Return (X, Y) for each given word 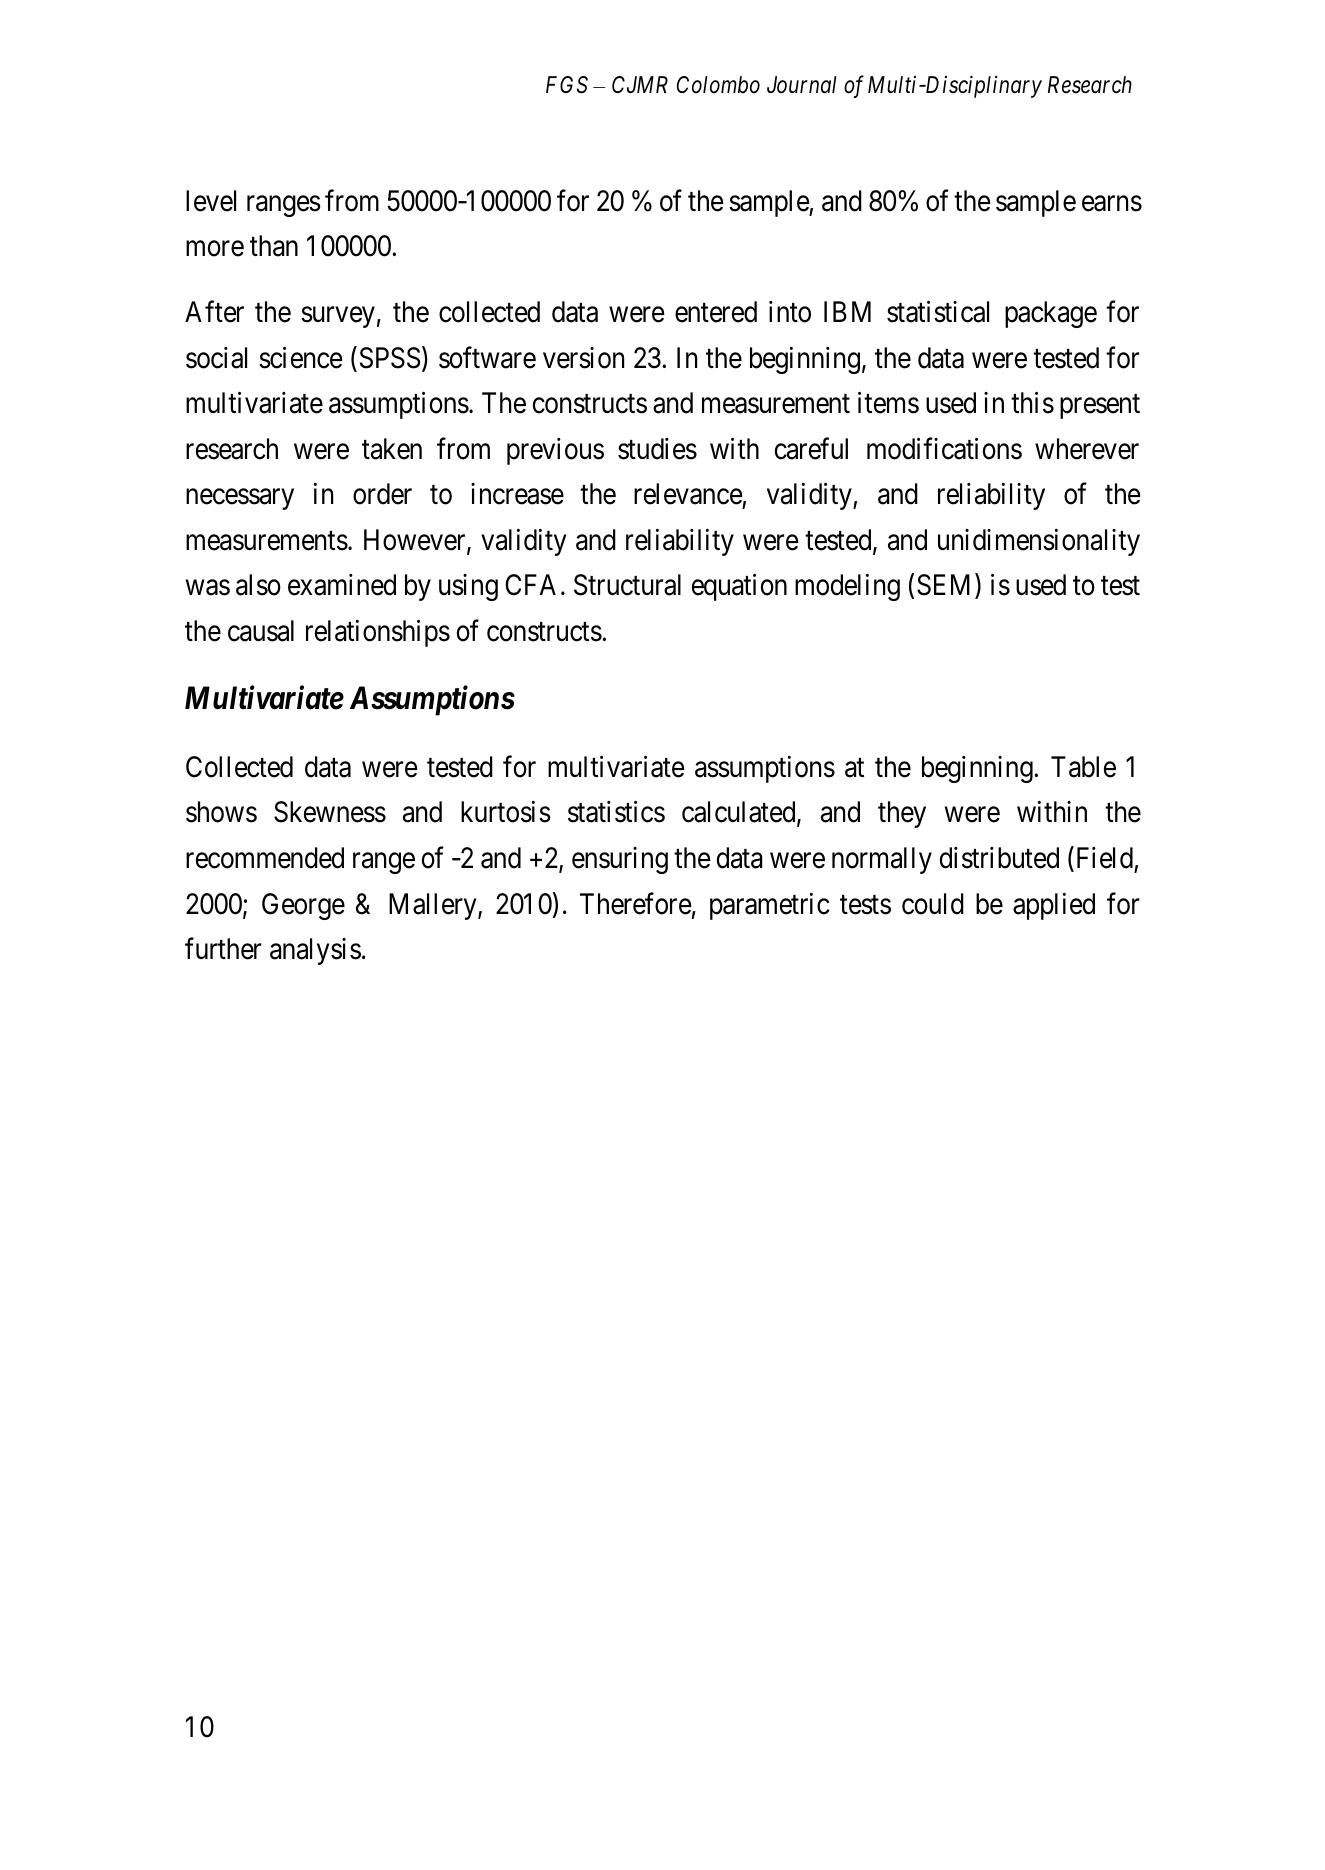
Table (1083, 767)
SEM (946, 586)
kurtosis (506, 812)
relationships (378, 633)
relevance (688, 495)
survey (338, 317)
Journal (802, 85)
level (211, 201)
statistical (938, 312)
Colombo (718, 85)
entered (716, 312)
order (382, 494)
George (303, 906)
